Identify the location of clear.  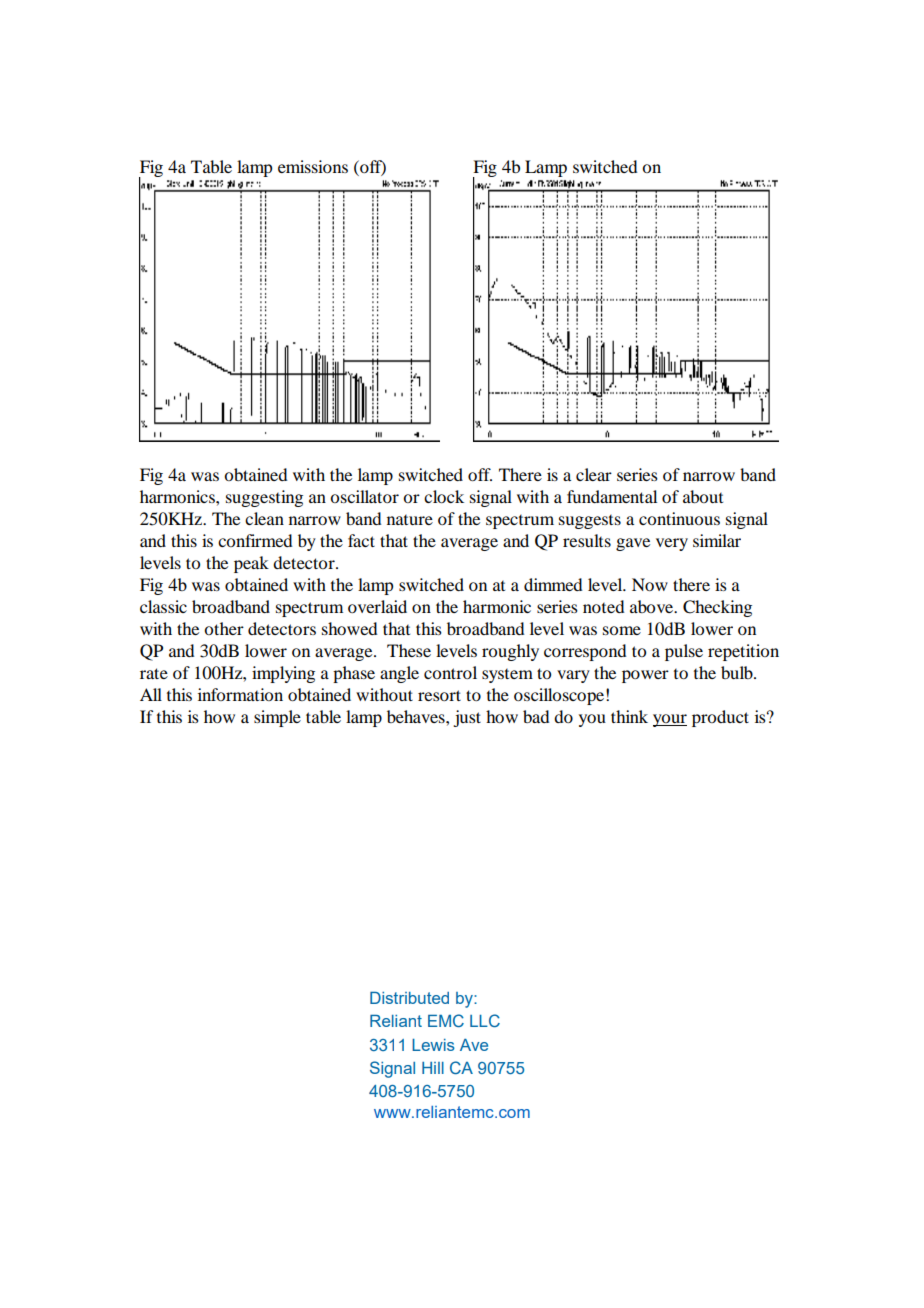
(594, 474).
